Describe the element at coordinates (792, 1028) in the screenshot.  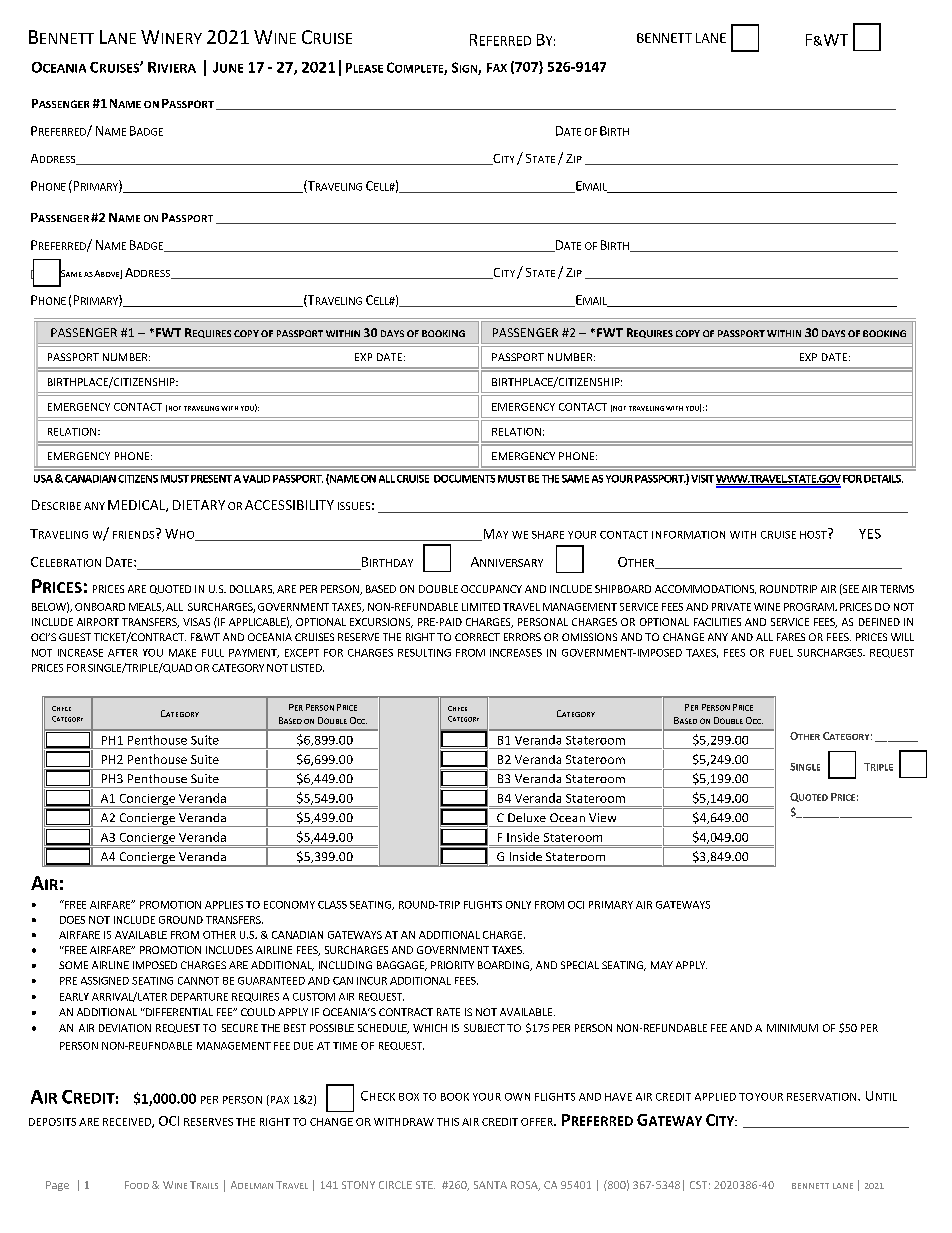
I see `MINIMUM` at that location.
